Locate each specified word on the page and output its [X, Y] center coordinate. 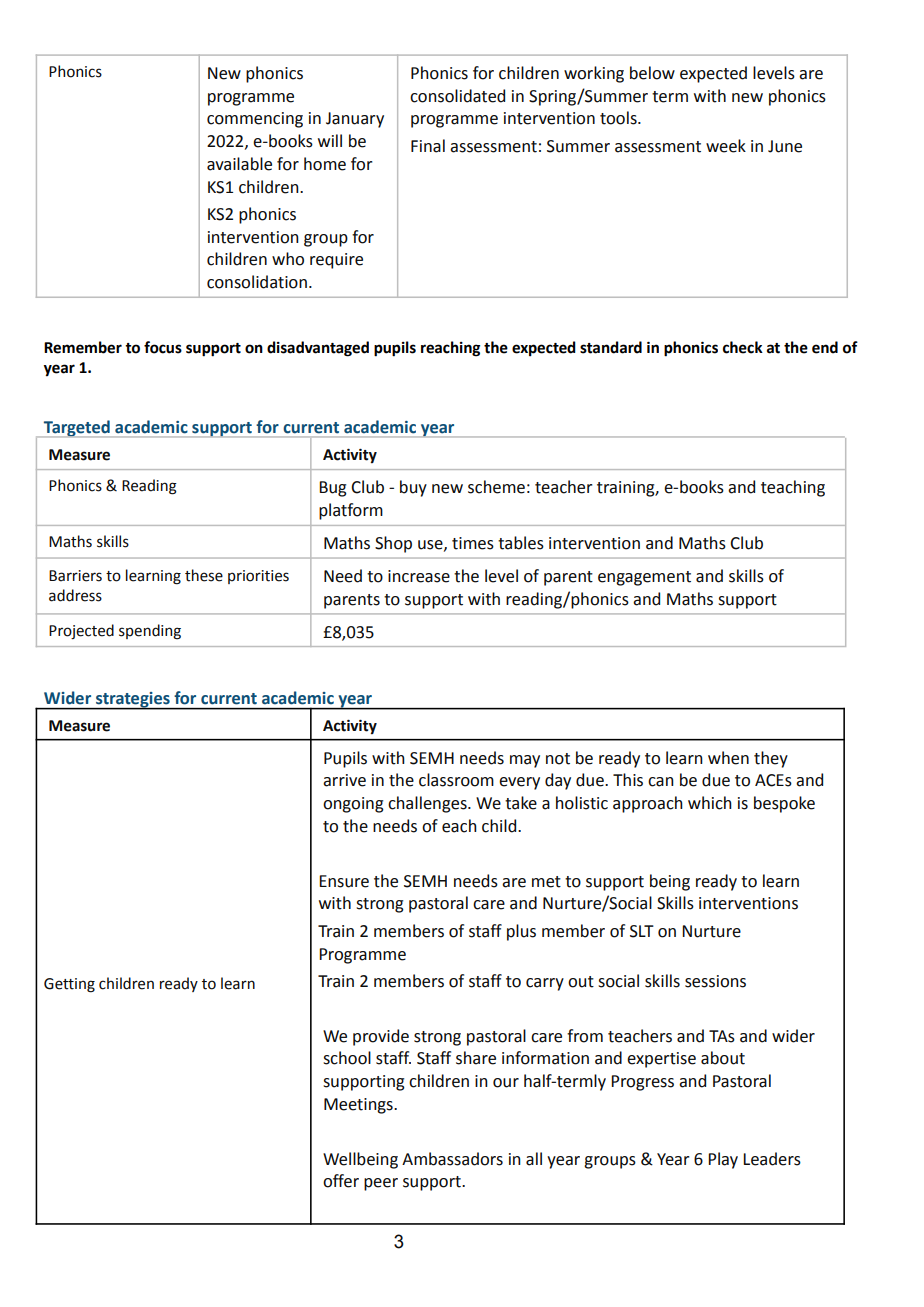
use [431, 545]
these [204, 575]
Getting [69, 985]
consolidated [457, 96]
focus [163, 347]
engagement [644, 578]
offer [341, 1181]
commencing [255, 120]
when [728, 758]
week [726, 146]
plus [521, 932]
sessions [715, 981]
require [336, 261]
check [743, 347]
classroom [456, 780]
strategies [133, 701]
